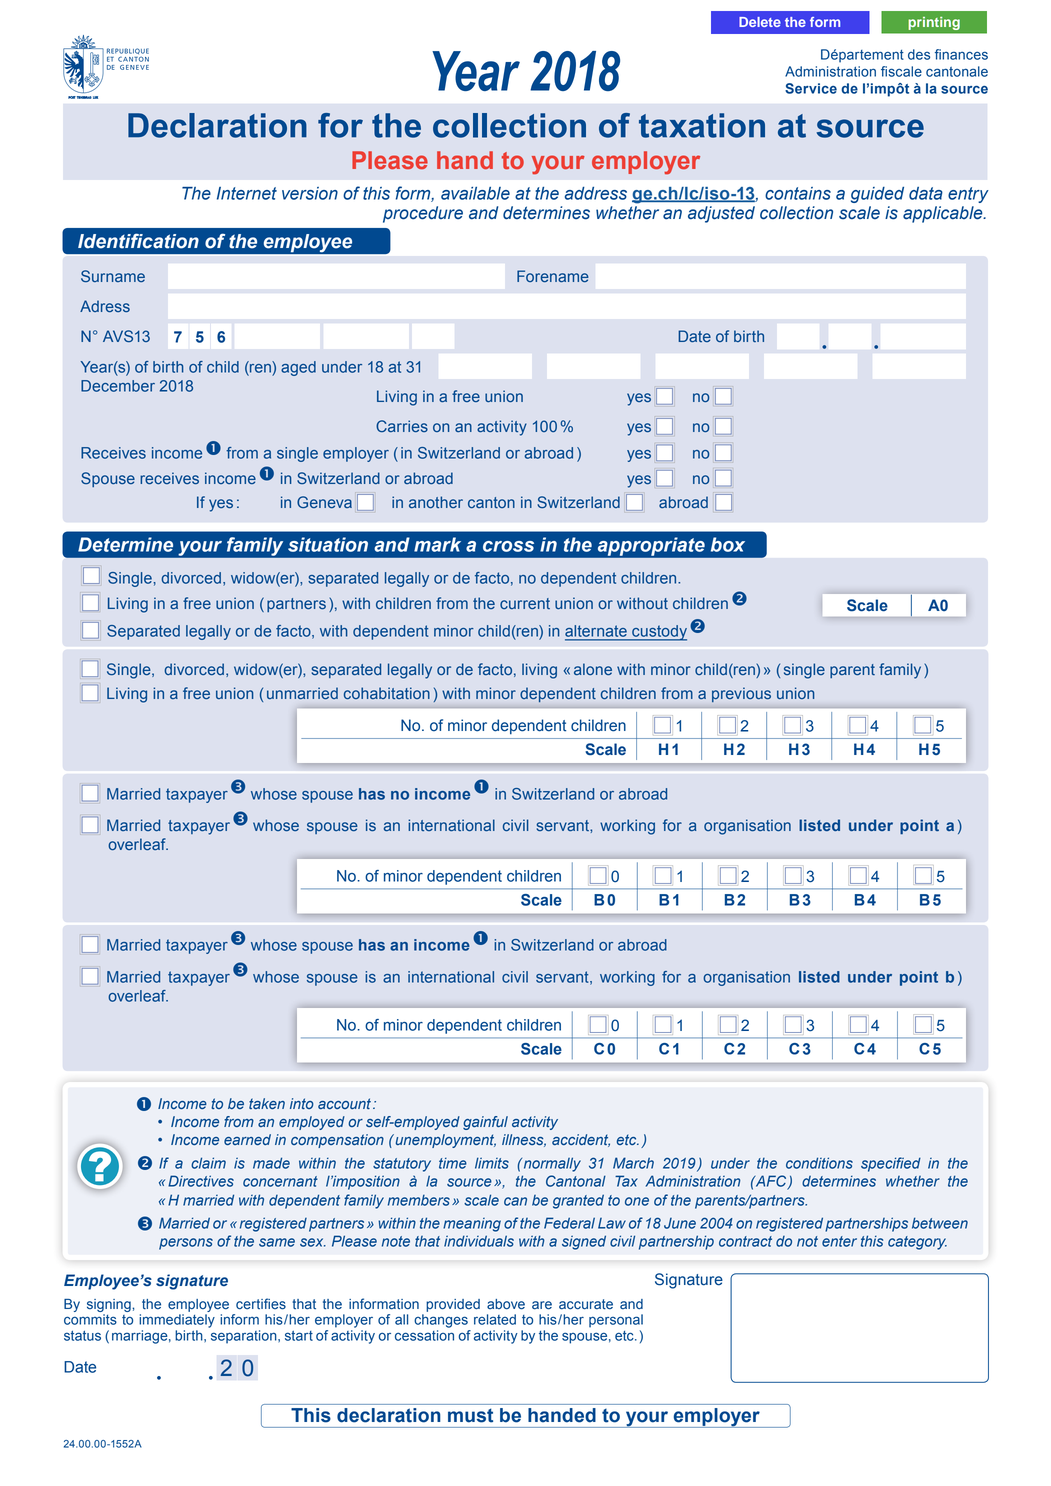 Image resolution: width=1051 pixels, height=1486 pixels. What do you see at coordinates (525, 603) in the screenshot?
I see `current` at bounding box center [525, 603].
